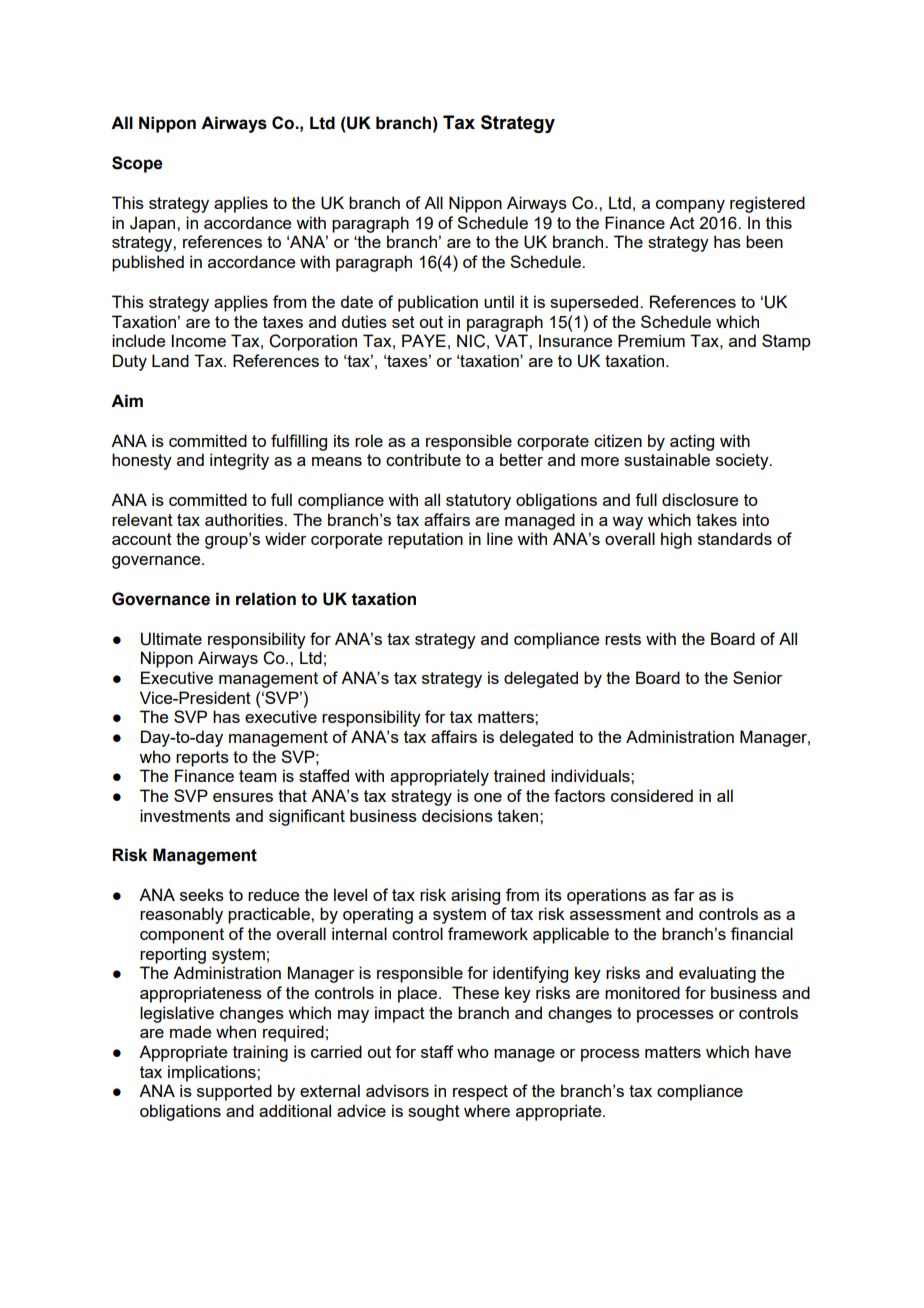 The width and height of the document is (924, 1308). Describe the element at coordinates (213, 1073) in the document. I see `implications` at that location.
